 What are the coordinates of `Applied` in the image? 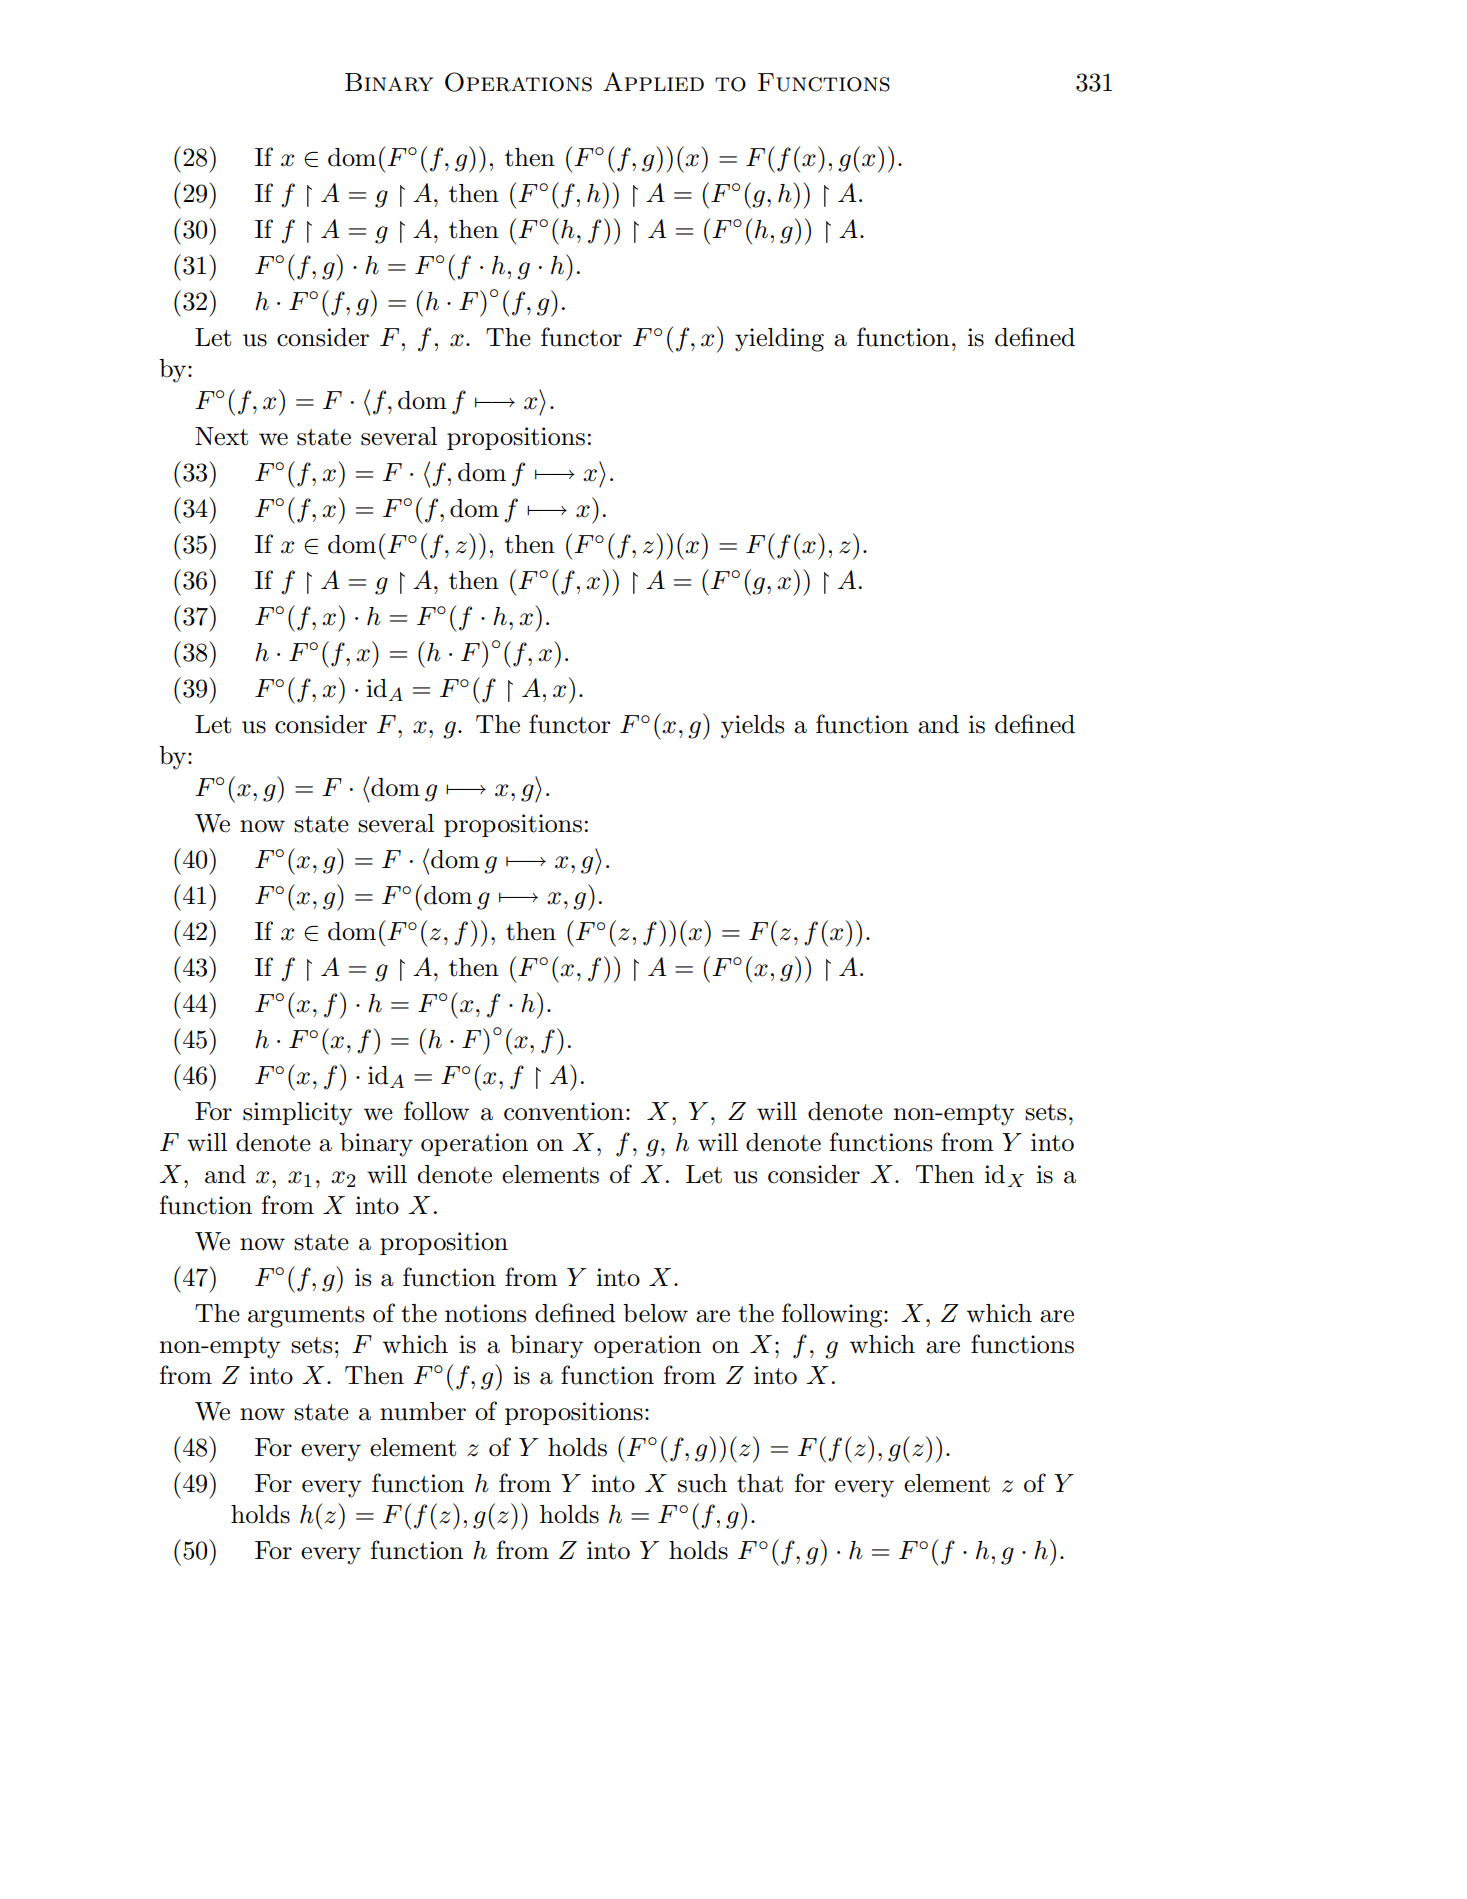 It's located at (653, 81).
